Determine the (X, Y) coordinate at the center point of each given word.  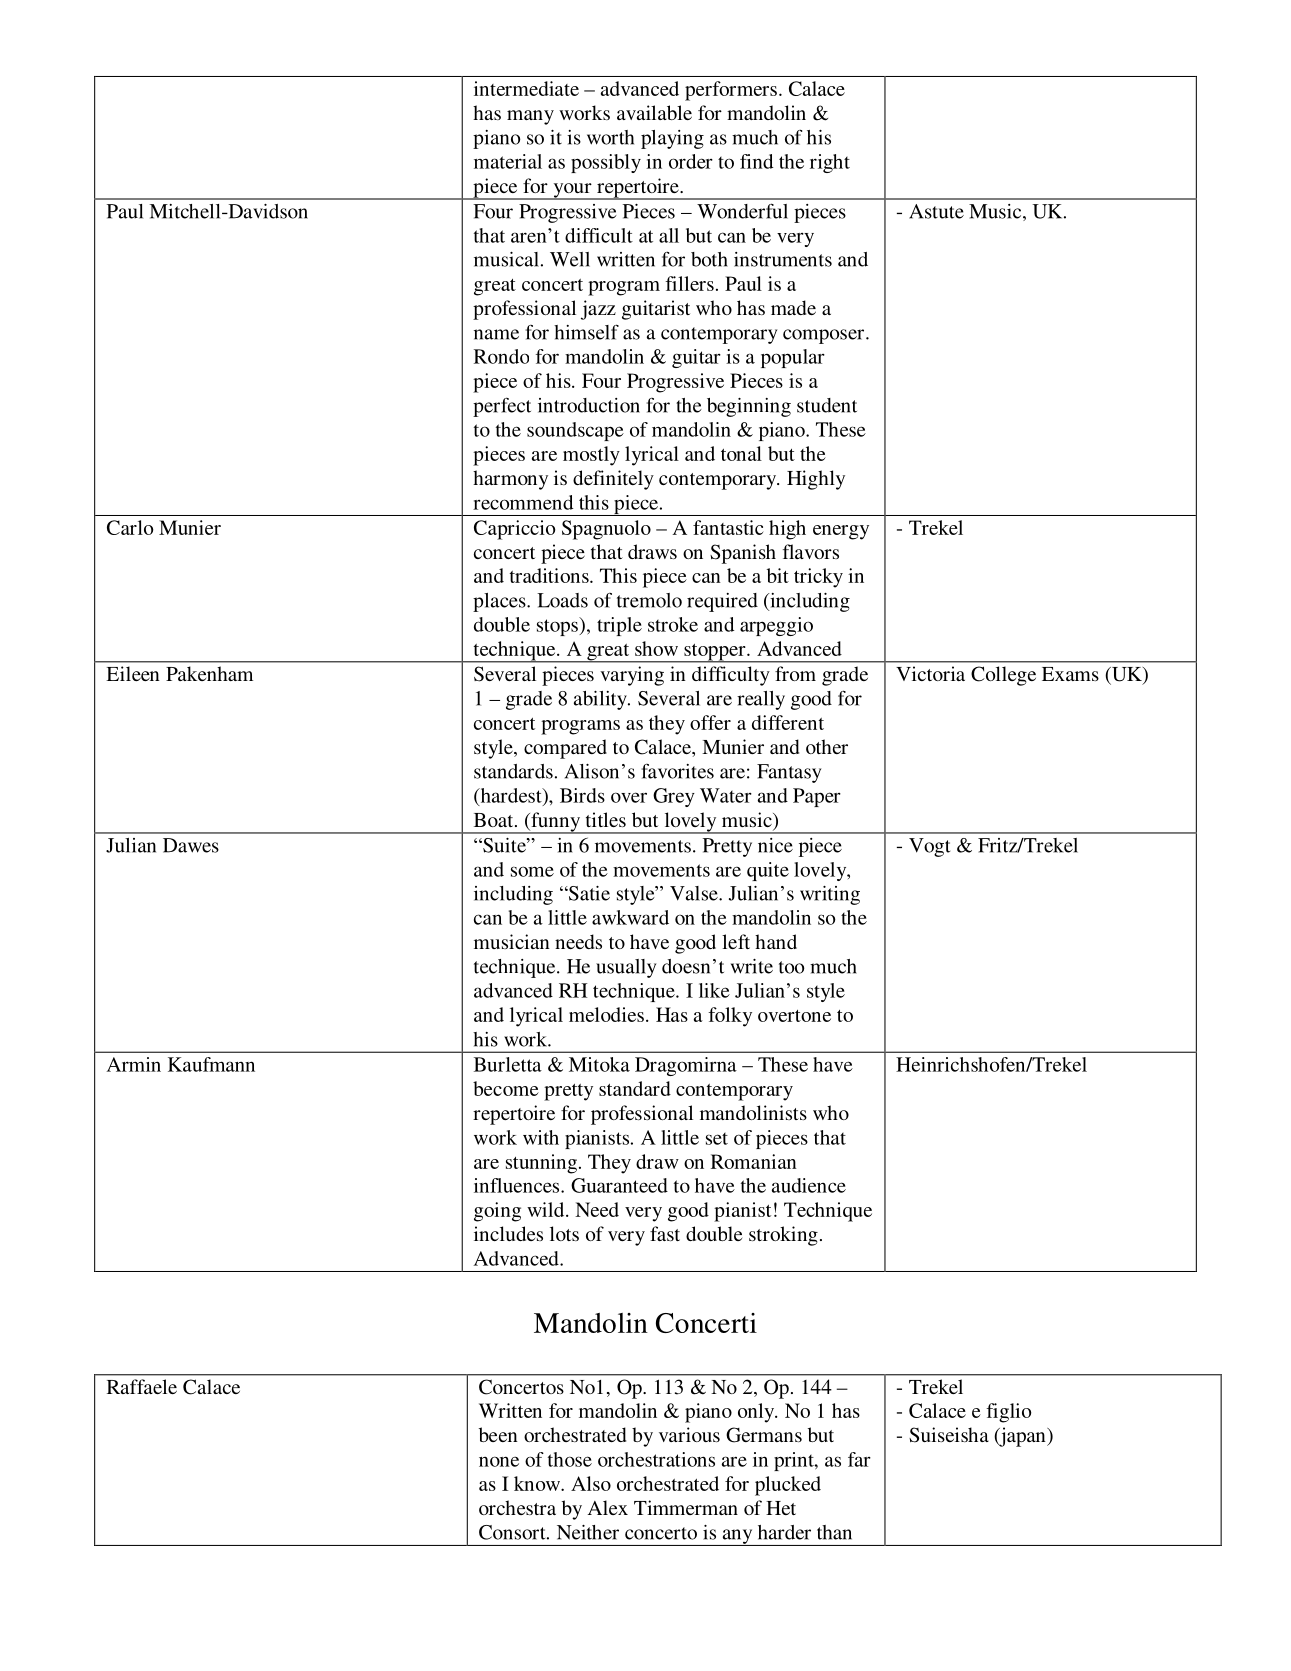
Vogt (929, 847)
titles (606, 819)
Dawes (191, 845)
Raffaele (142, 1386)
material (508, 161)
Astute (936, 211)
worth (610, 137)
